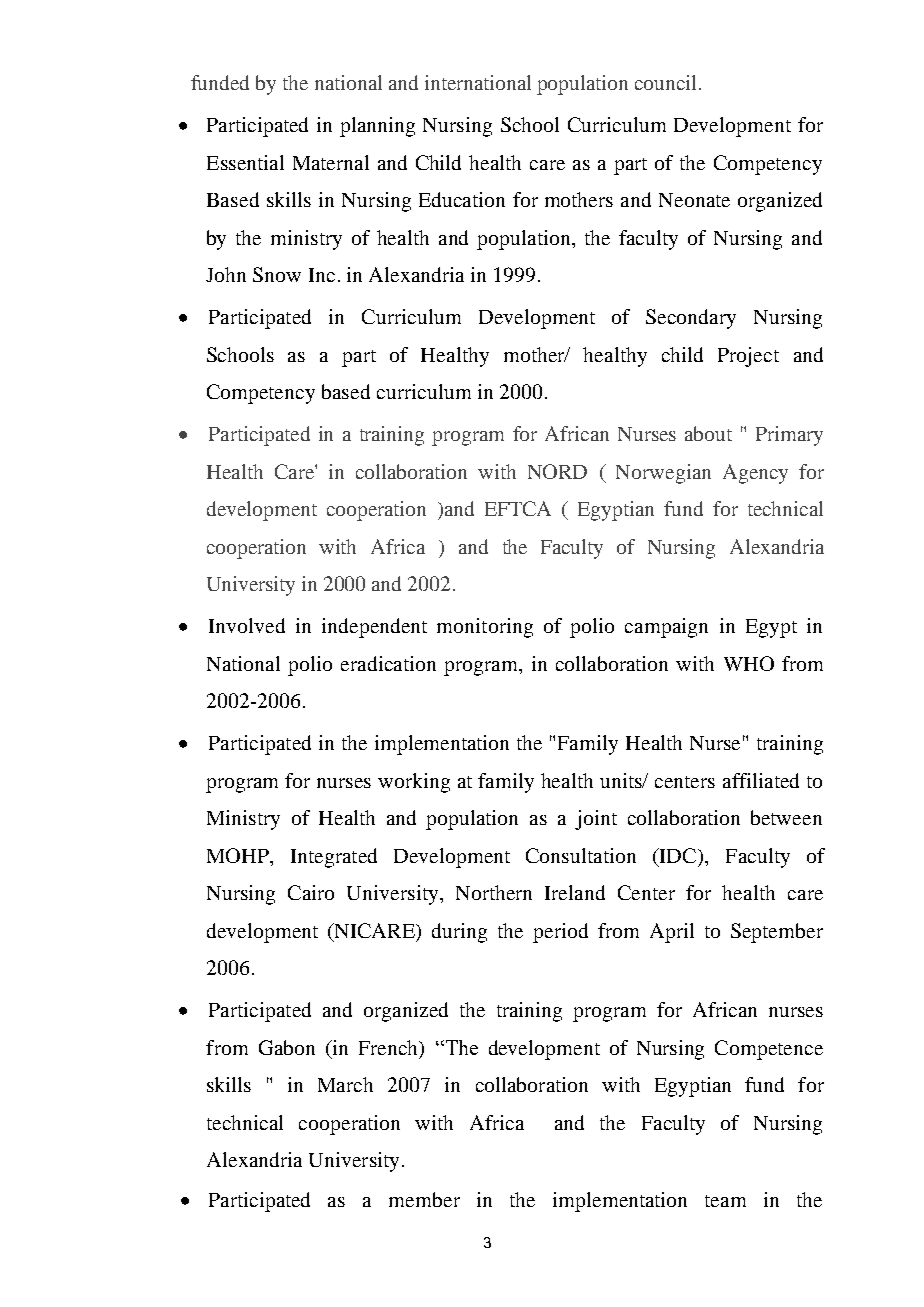 Image resolution: width=924 pixels, height=1307 pixels. I want to click on Agency, so click(755, 474).
